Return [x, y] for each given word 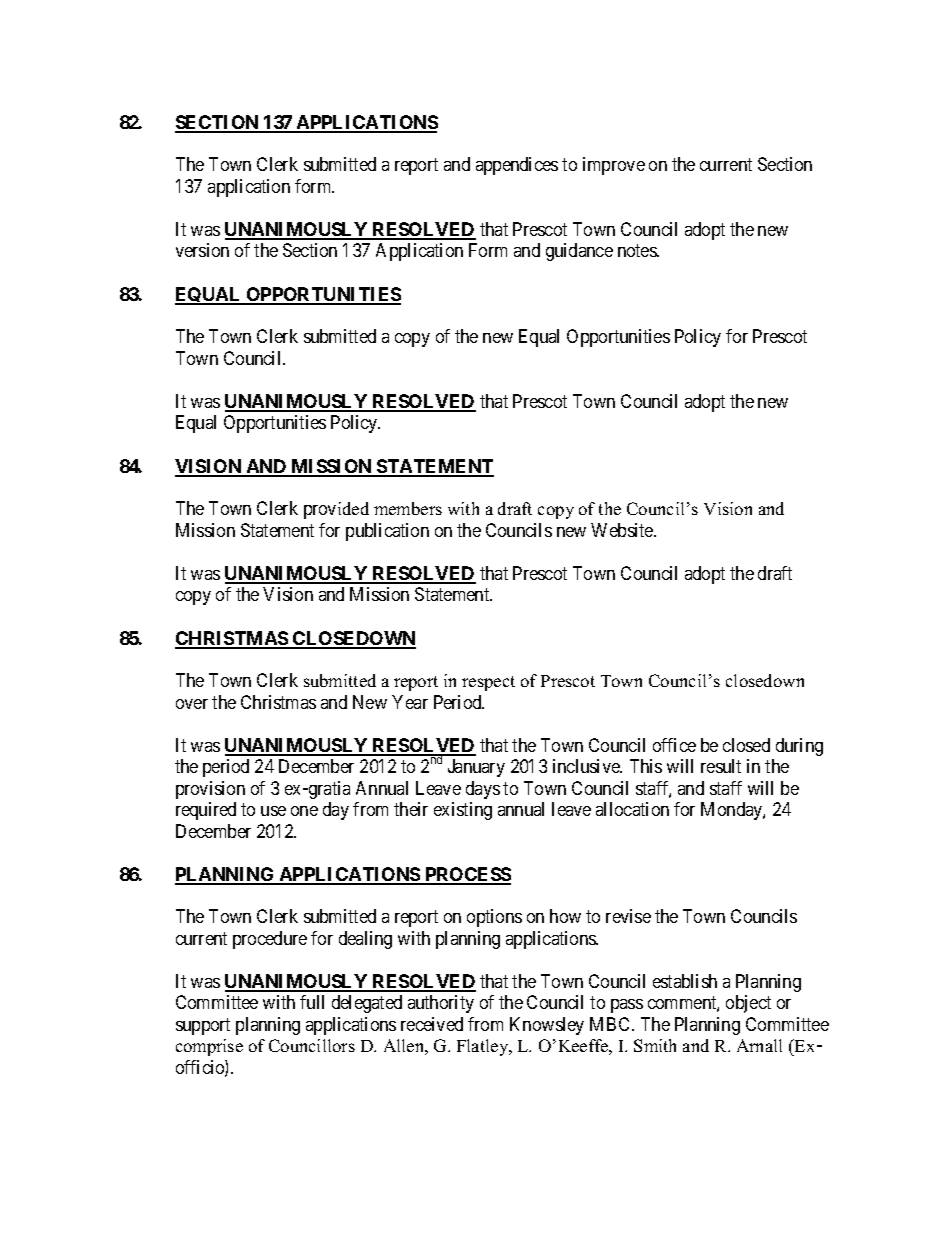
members [408, 508]
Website [623, 530]
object [748, 1004]
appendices [517, 166]
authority [441, 1004]
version [202, 250]
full [312, 1002]
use [273, 811]
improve [614, 166]
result [721, 766]
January [476, 768]
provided [336, 510]
